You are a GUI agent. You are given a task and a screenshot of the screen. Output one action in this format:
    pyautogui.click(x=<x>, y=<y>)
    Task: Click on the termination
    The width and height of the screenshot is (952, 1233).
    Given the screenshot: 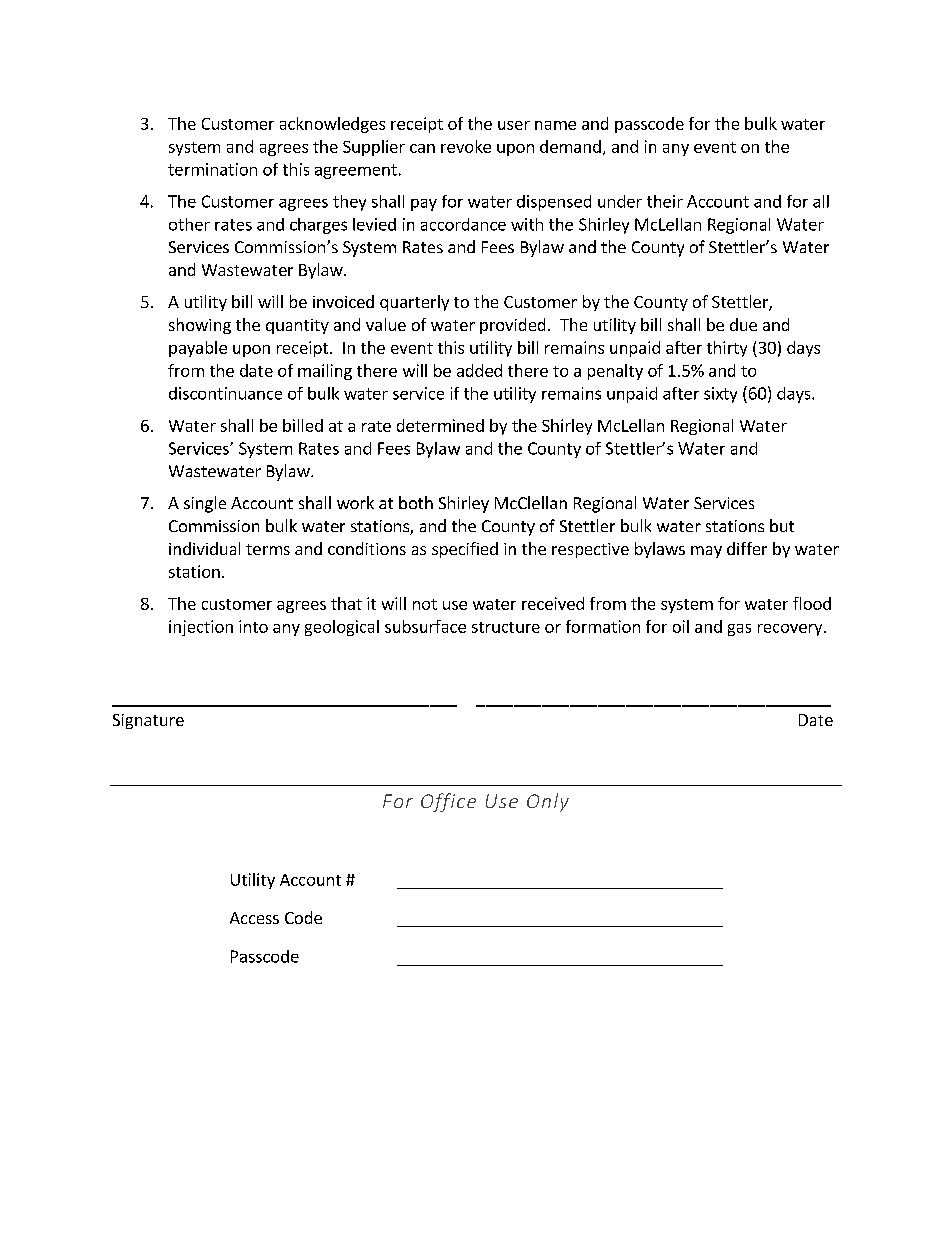 What is the action you would take?
    pyautogui.click(x=212, y=169)
